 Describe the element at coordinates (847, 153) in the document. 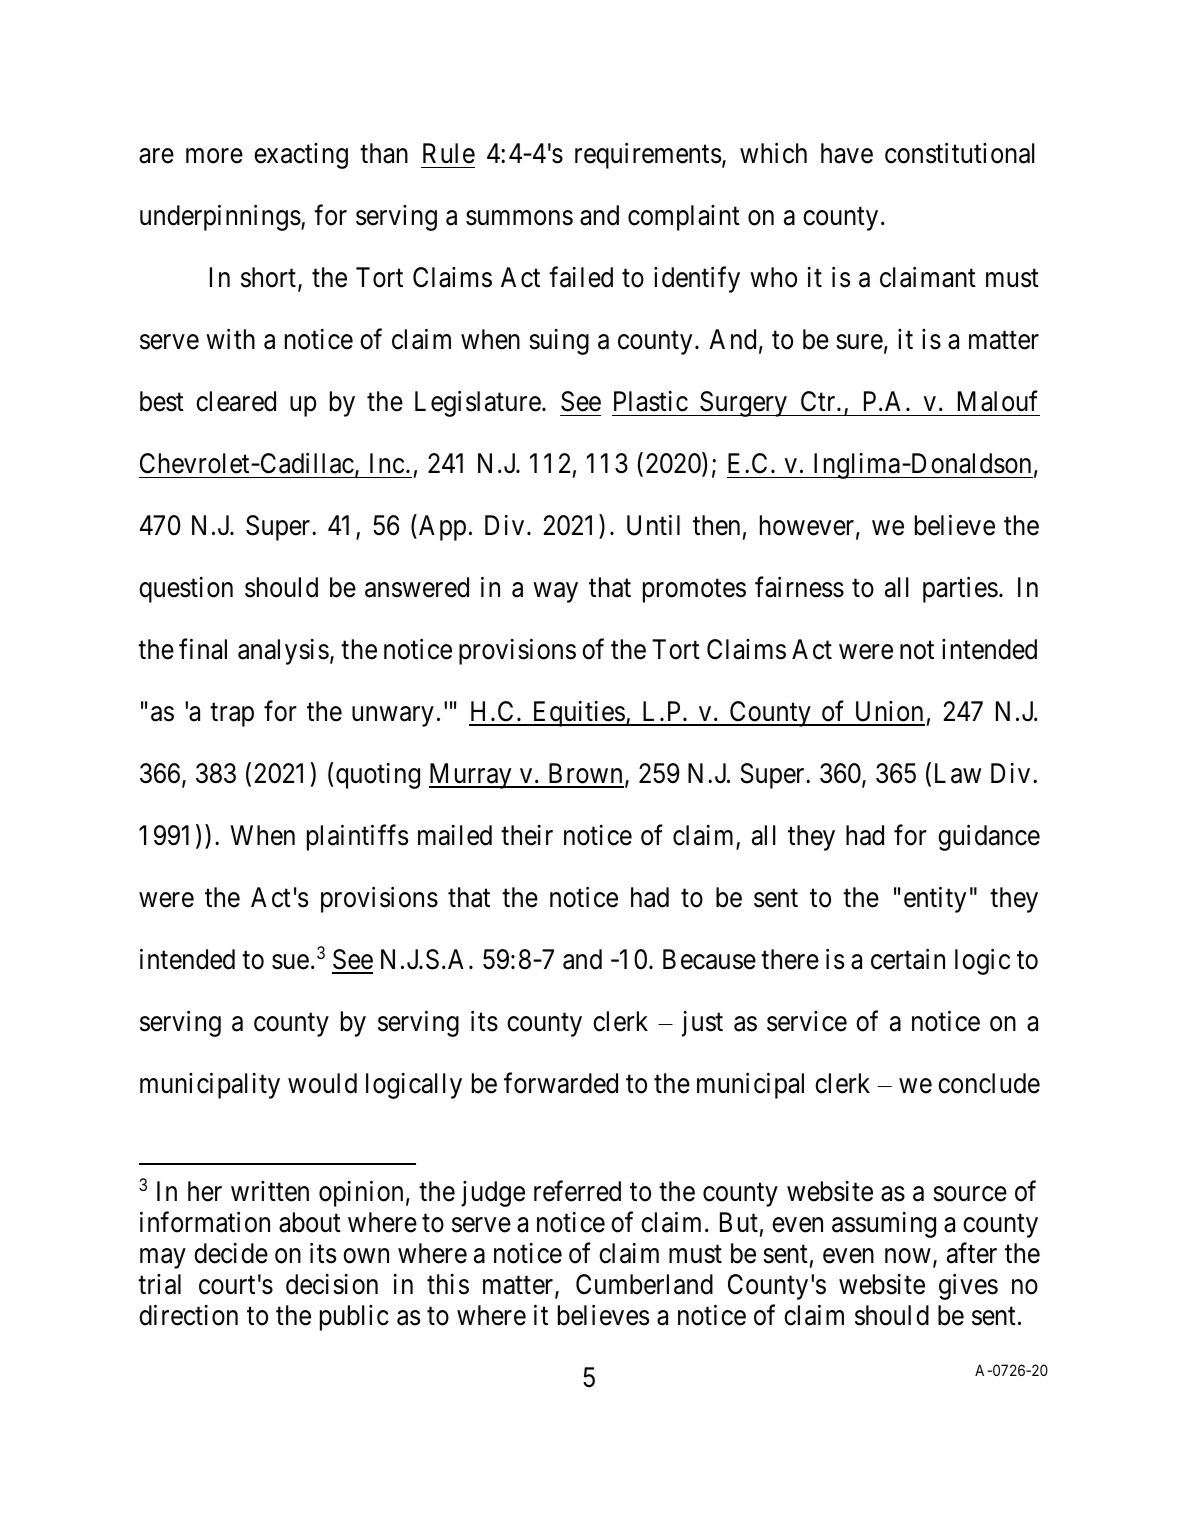

I see `have` at that location.
